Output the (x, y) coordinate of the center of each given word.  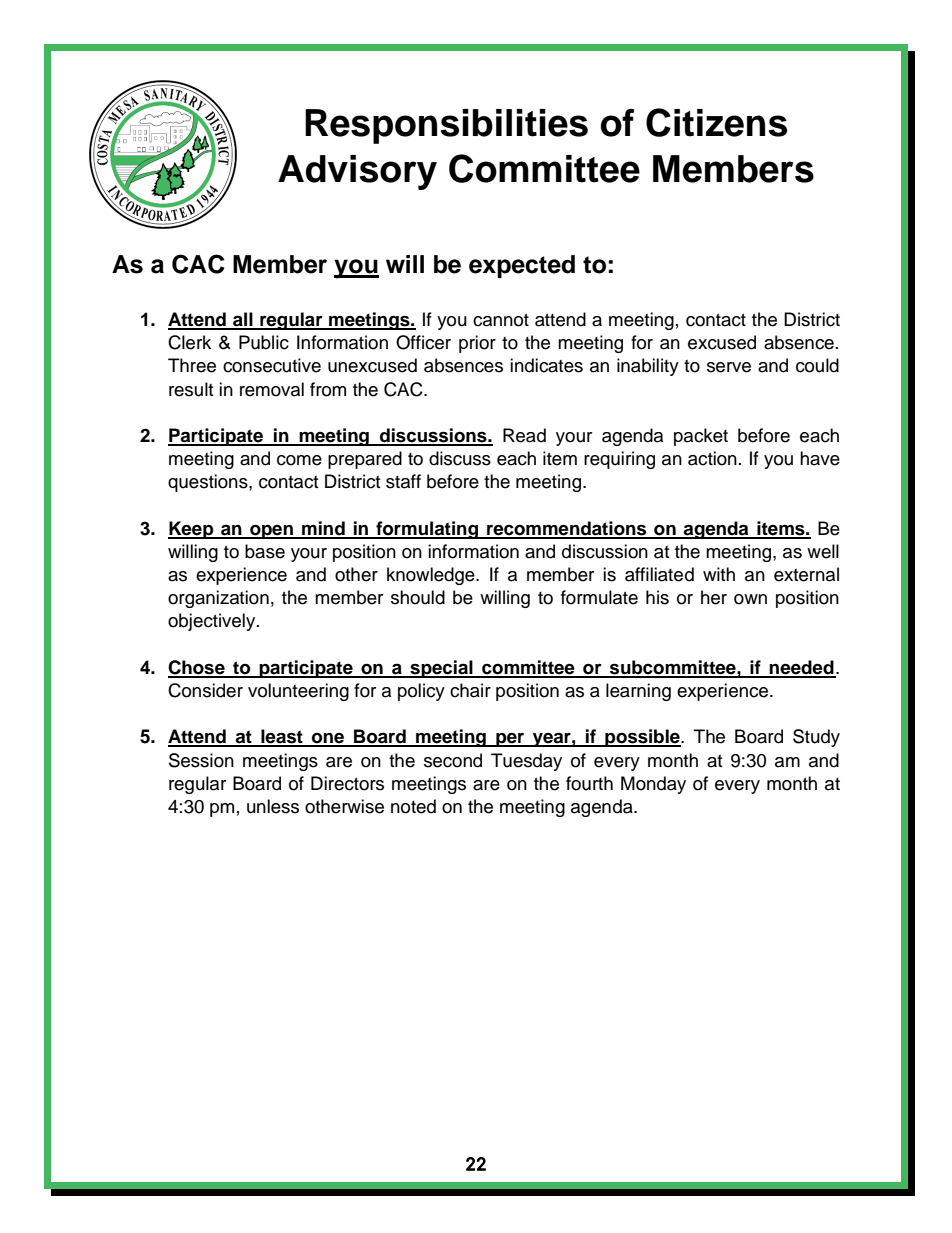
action (712, 458)
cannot (501, 320)
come (299, 460)
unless (273, 806)
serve (729, 367)
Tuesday (526, 762)
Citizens (716, 122)
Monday (653, 785)
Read (524, 435)
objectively (213, 622)
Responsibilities (446, 126)
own (750, 599)
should (418, 597)
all (243, 320)
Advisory (357, 172)
